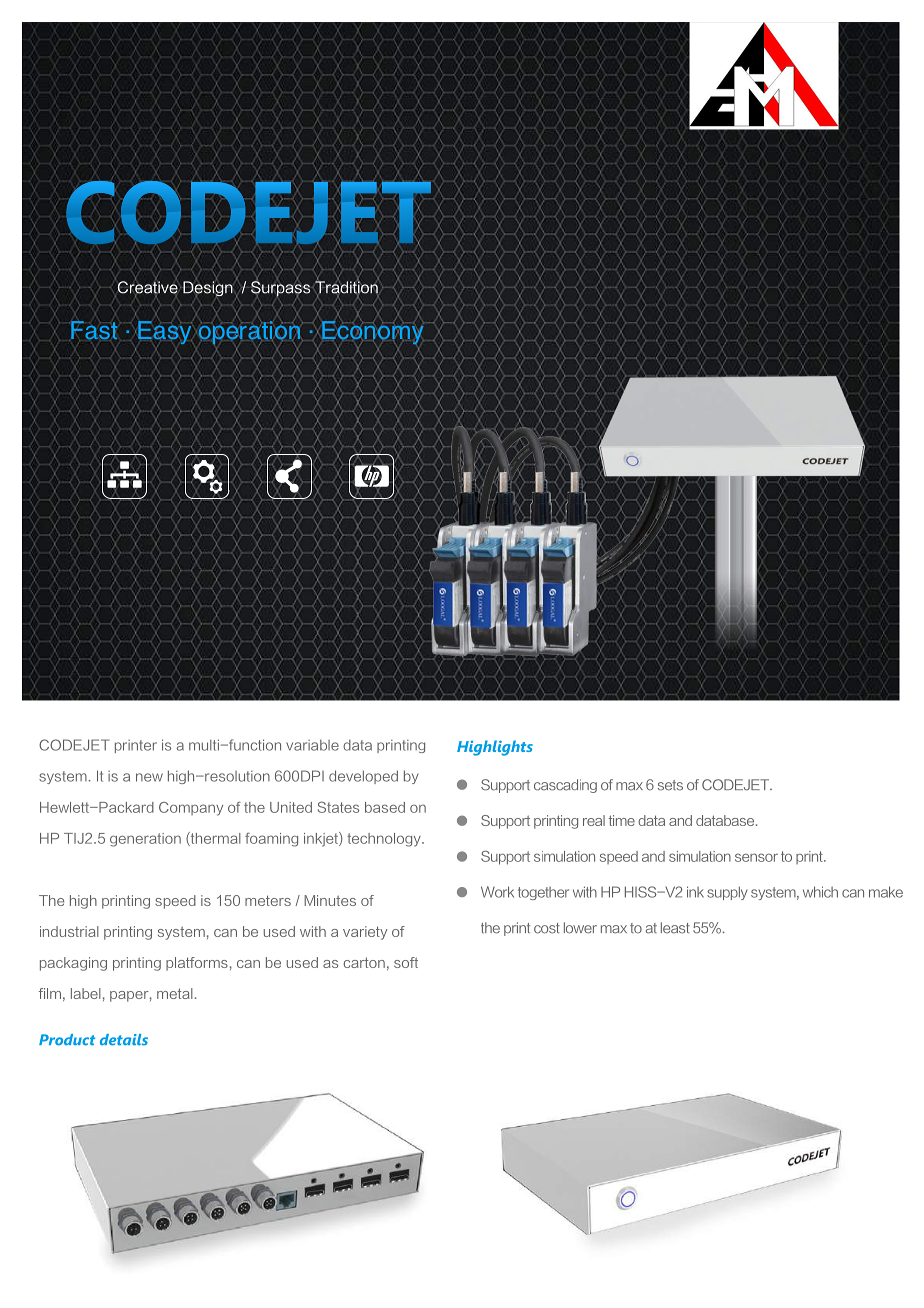 The width and height of the screenshot is (924, 1308). Describe the element at coordinates (145, 840) in the screenshot. I see `generation` at that location.
